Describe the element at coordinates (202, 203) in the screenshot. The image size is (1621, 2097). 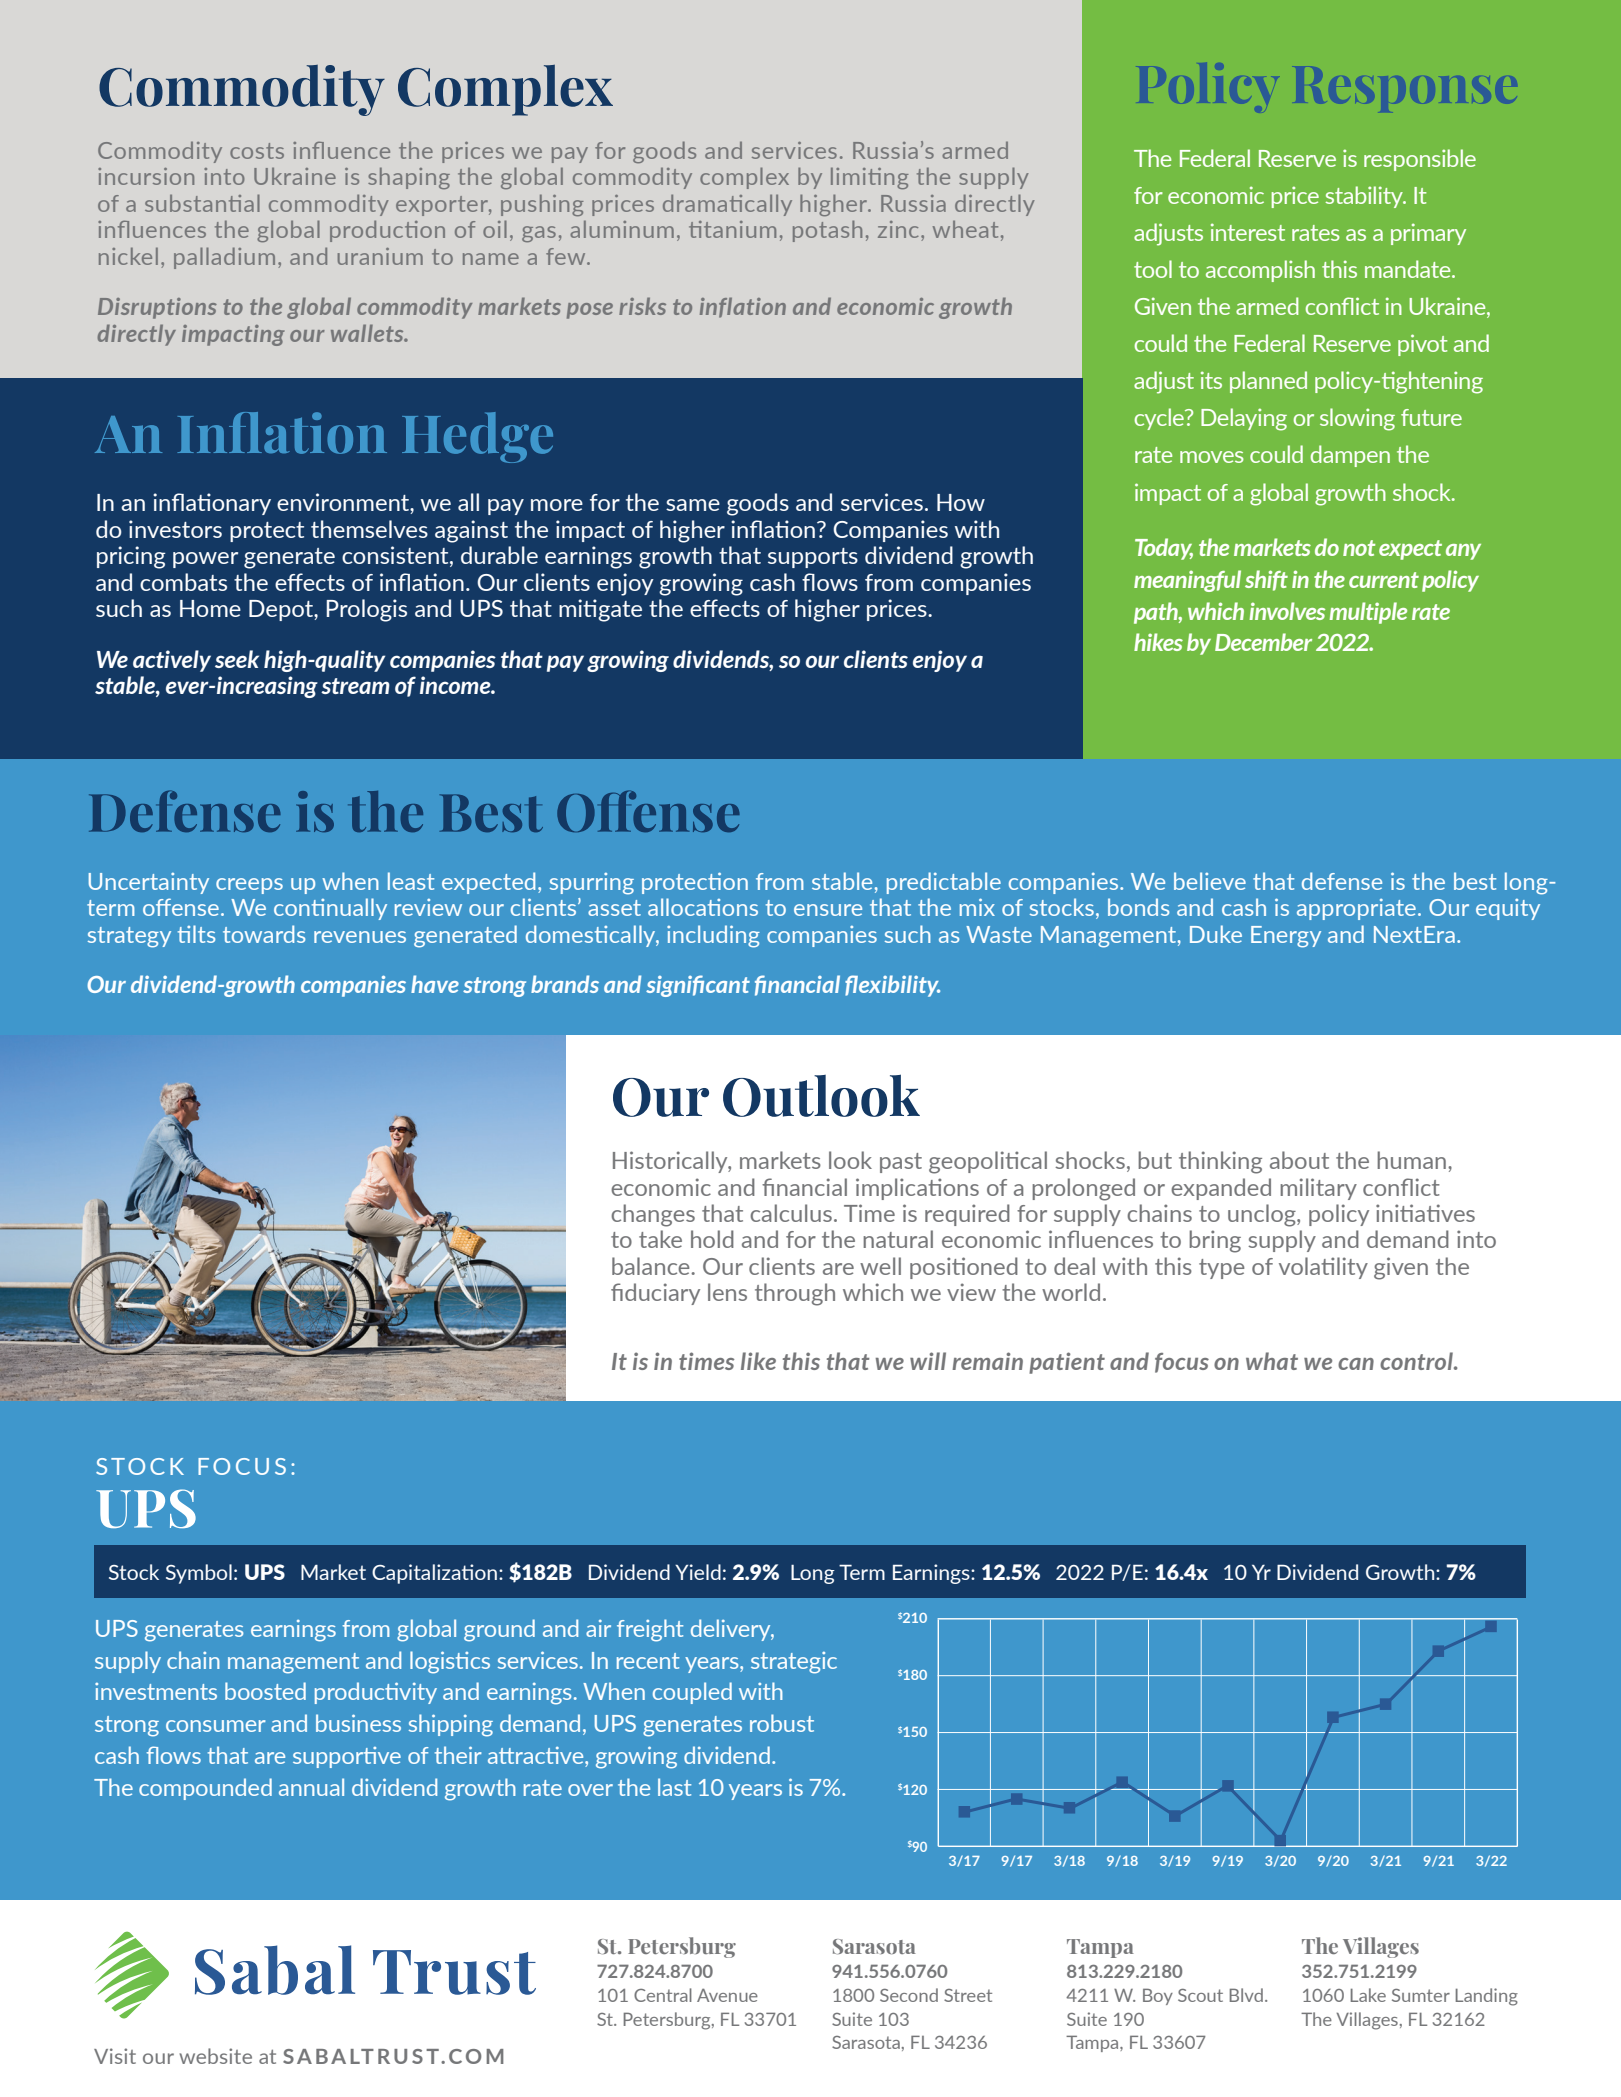
I see `substantial` at that location.
